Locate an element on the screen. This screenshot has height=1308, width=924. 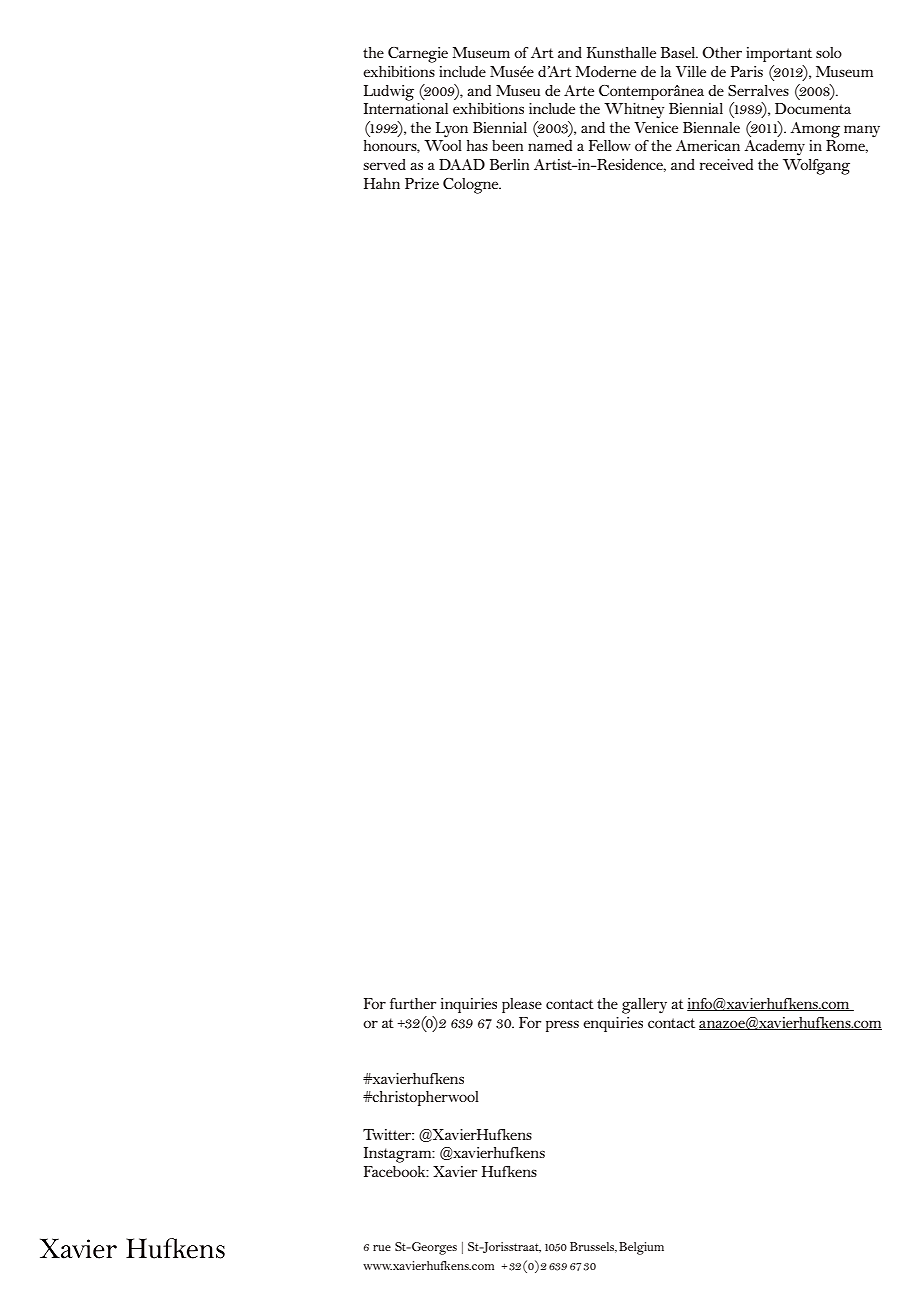
Moderne is located at coordinates (606, 71).
